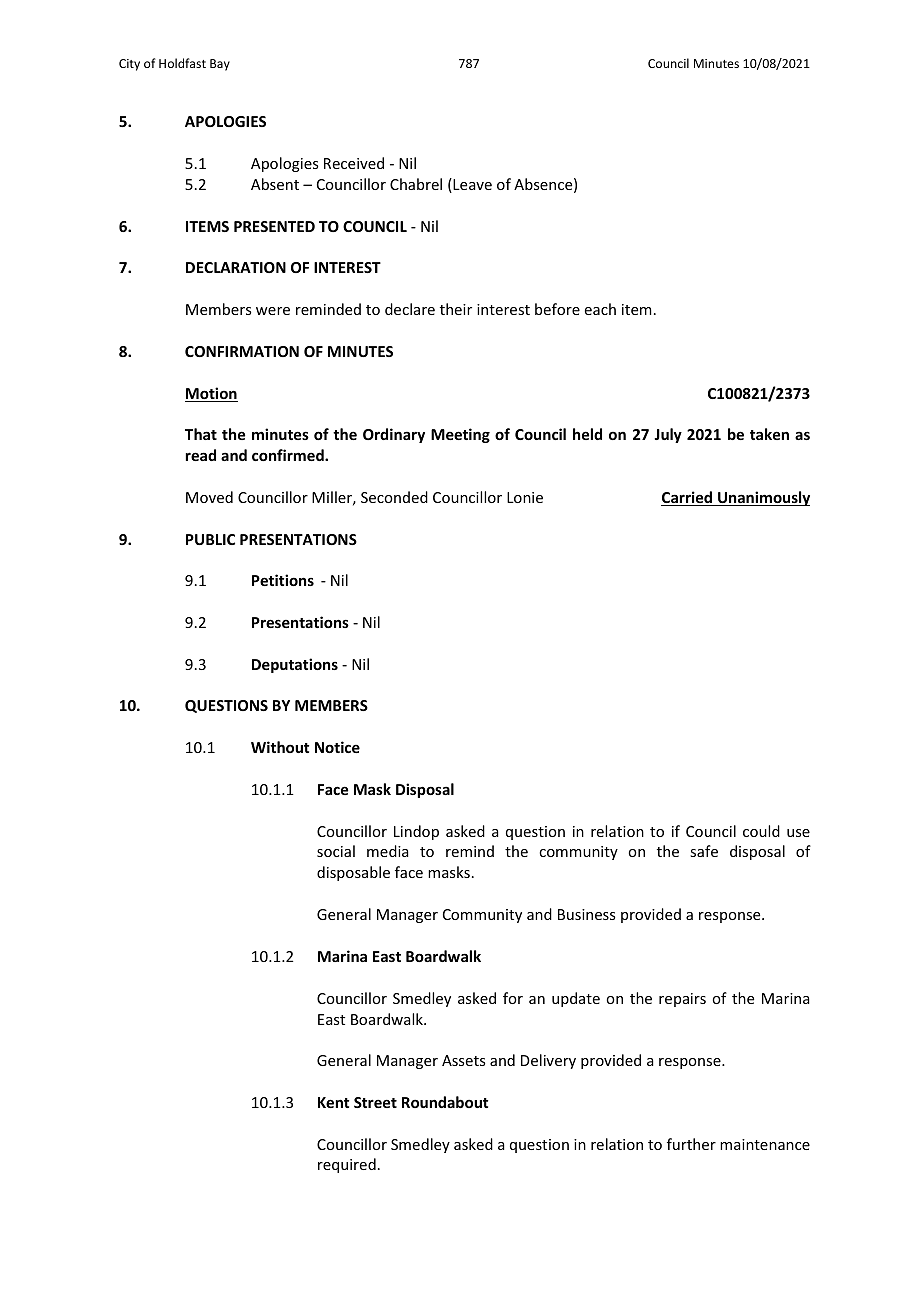 The height and width of the screenshot is (1308, 924). What do you see at coordinates (688, 498) in the screenshot?
I see `Carried` at bounding box center [688, 498].
